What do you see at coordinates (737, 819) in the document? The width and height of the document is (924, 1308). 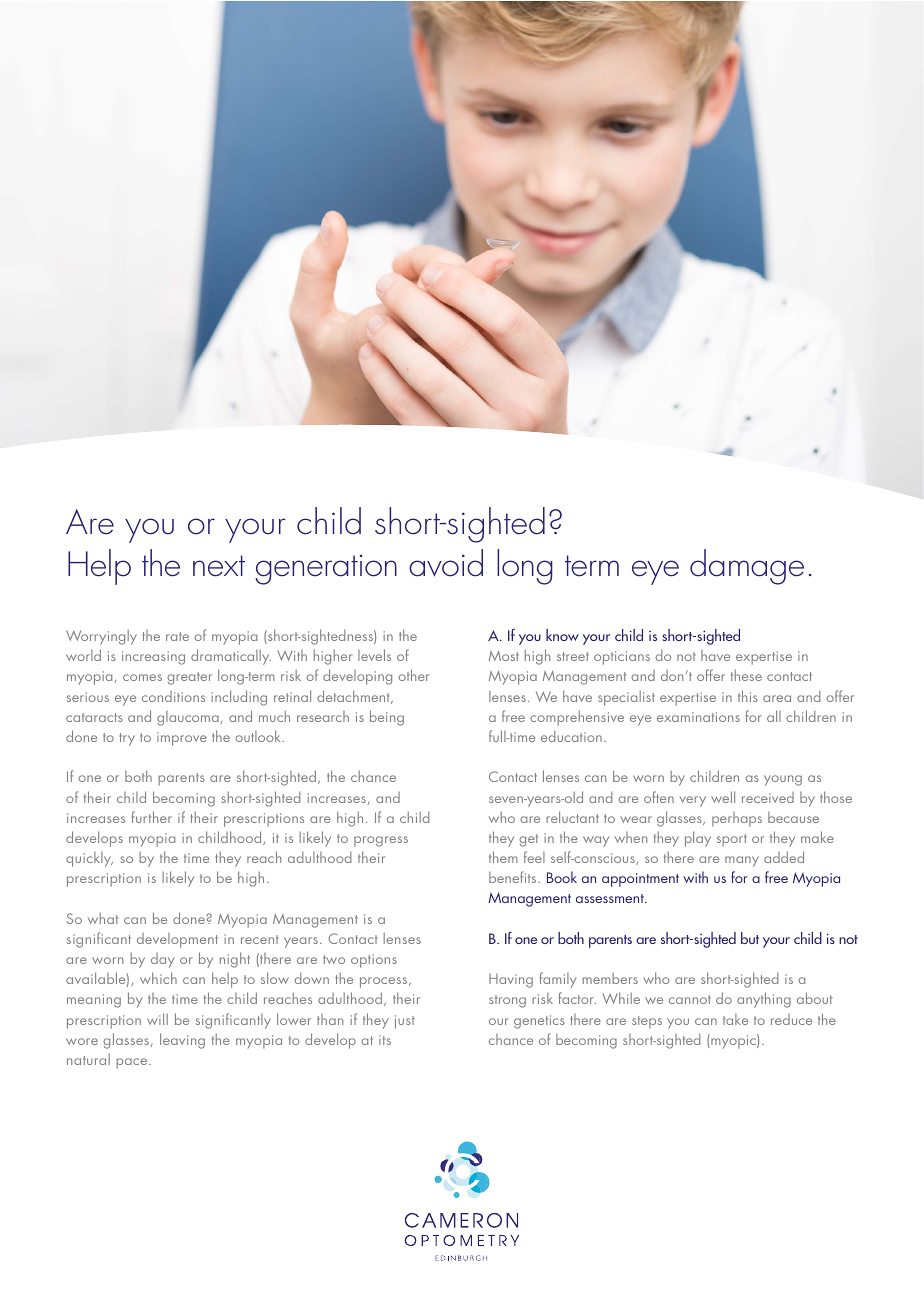 I see `perhaps` at bounding box center [737, 819].
